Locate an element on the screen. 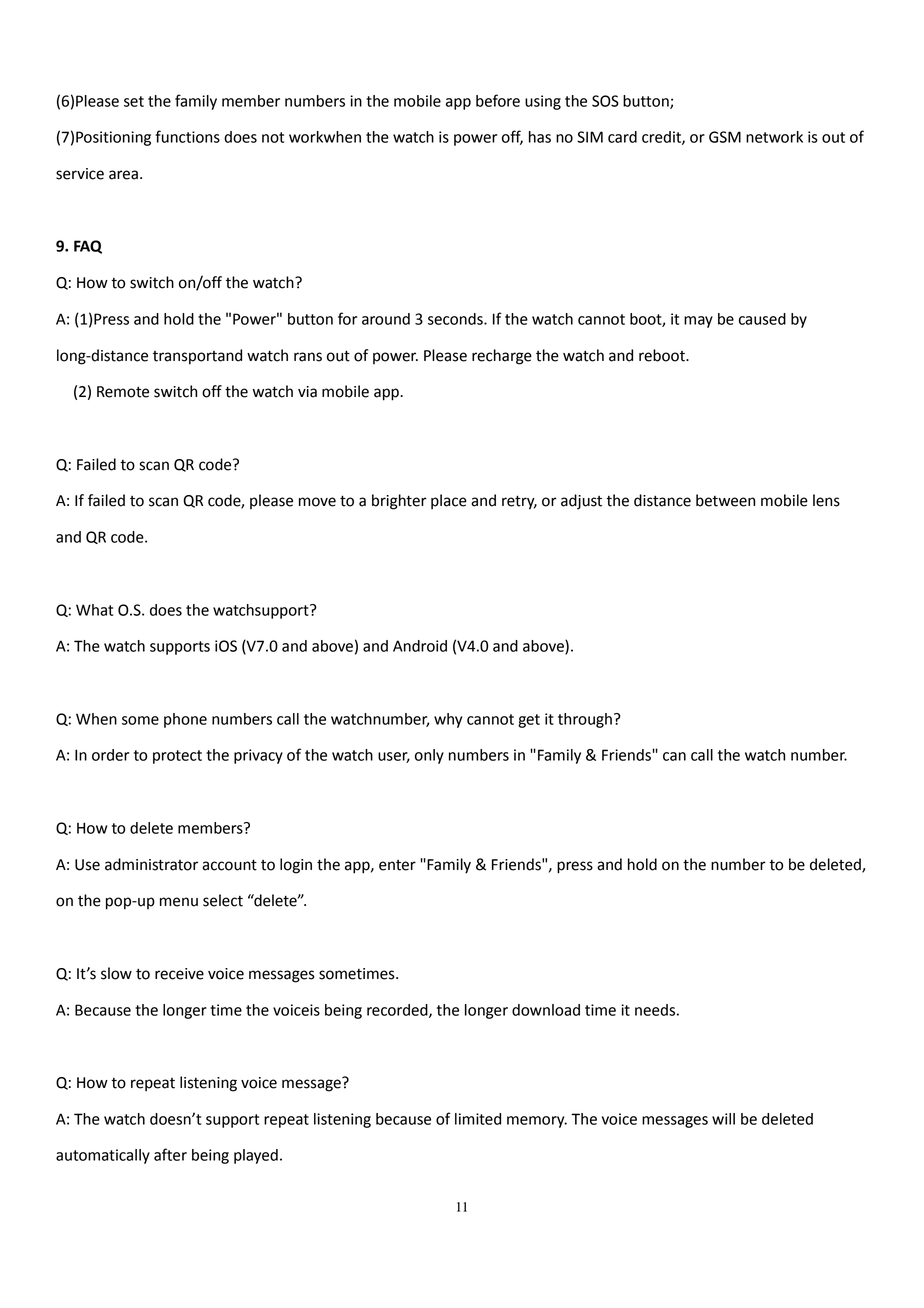 Image resolution: width=924 pixels, height=1308 pixels. before is located at coordinates (498, 100).
